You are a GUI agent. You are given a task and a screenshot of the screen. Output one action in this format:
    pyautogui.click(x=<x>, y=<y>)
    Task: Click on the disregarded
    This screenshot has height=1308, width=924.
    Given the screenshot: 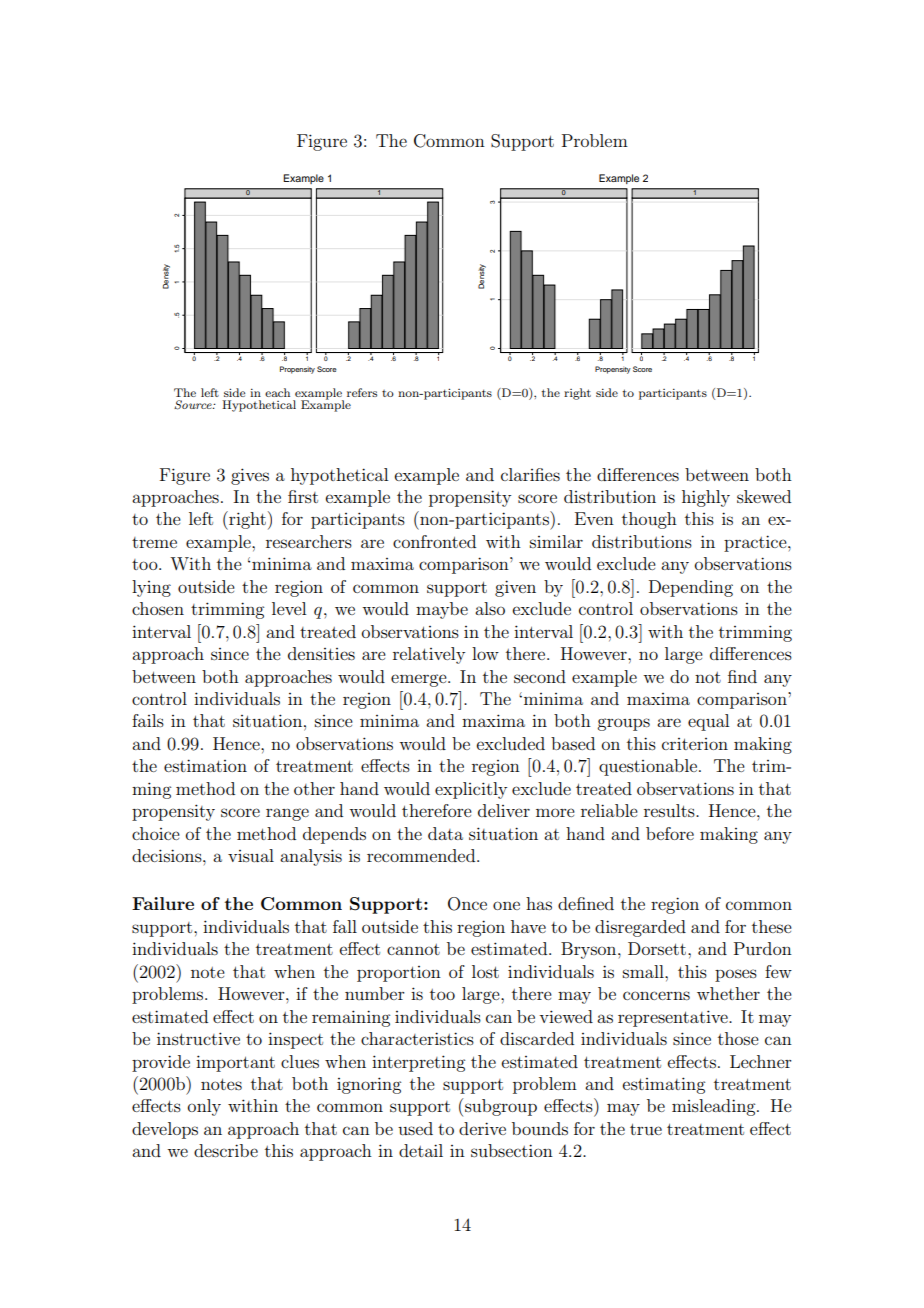 What is the action you would take?
    pyautogui.click(x=640, y=928)
